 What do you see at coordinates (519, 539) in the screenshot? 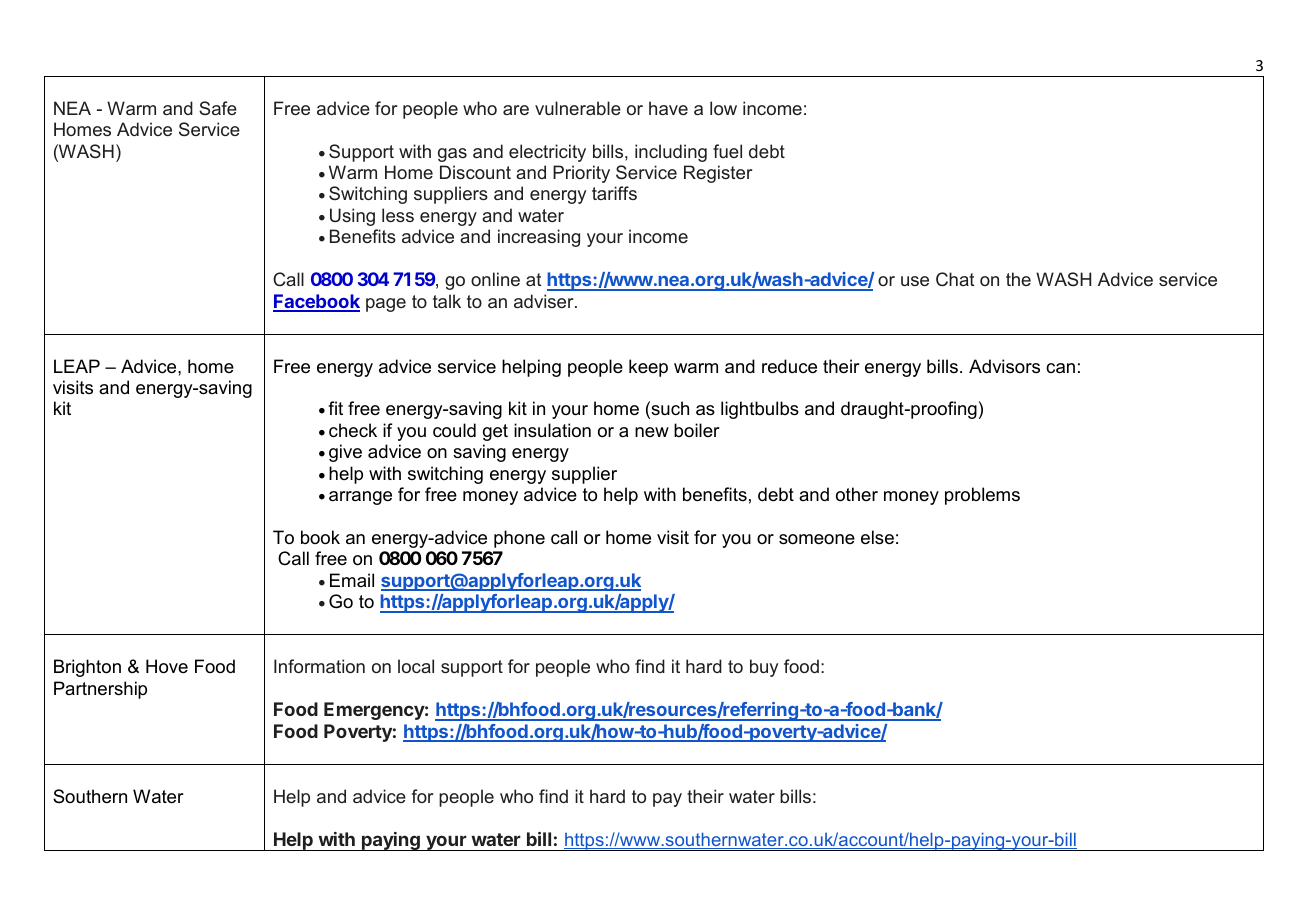
I see `phone` at bounding box center [519, 539].
